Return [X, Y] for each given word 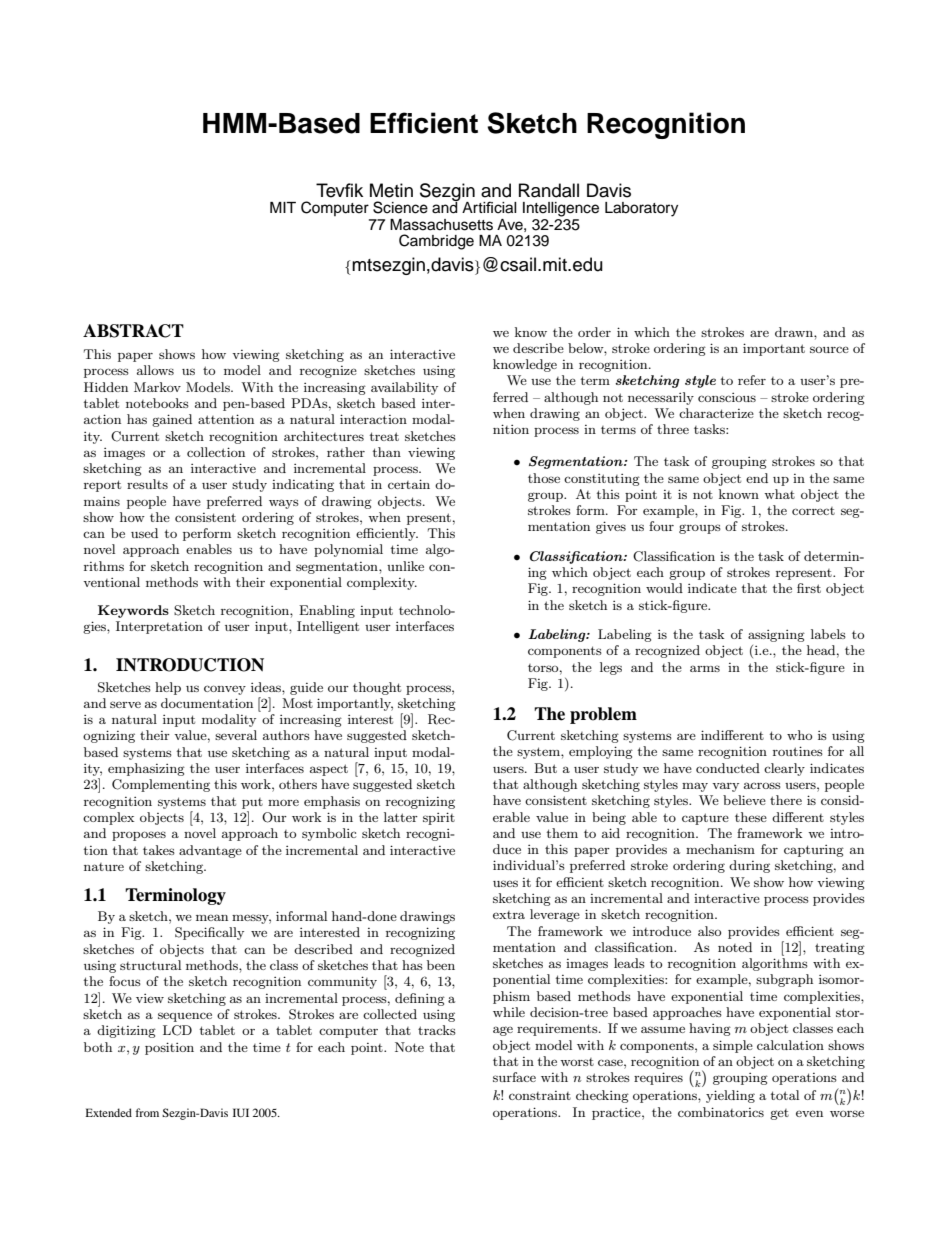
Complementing [161, 785]
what [779, 494]
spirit [439, 818]
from [147, 1112]
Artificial [489, 207]
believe [744, 800]
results [147, 484]
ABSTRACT [133, 331]
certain [409, 484]
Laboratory [641, 209]
